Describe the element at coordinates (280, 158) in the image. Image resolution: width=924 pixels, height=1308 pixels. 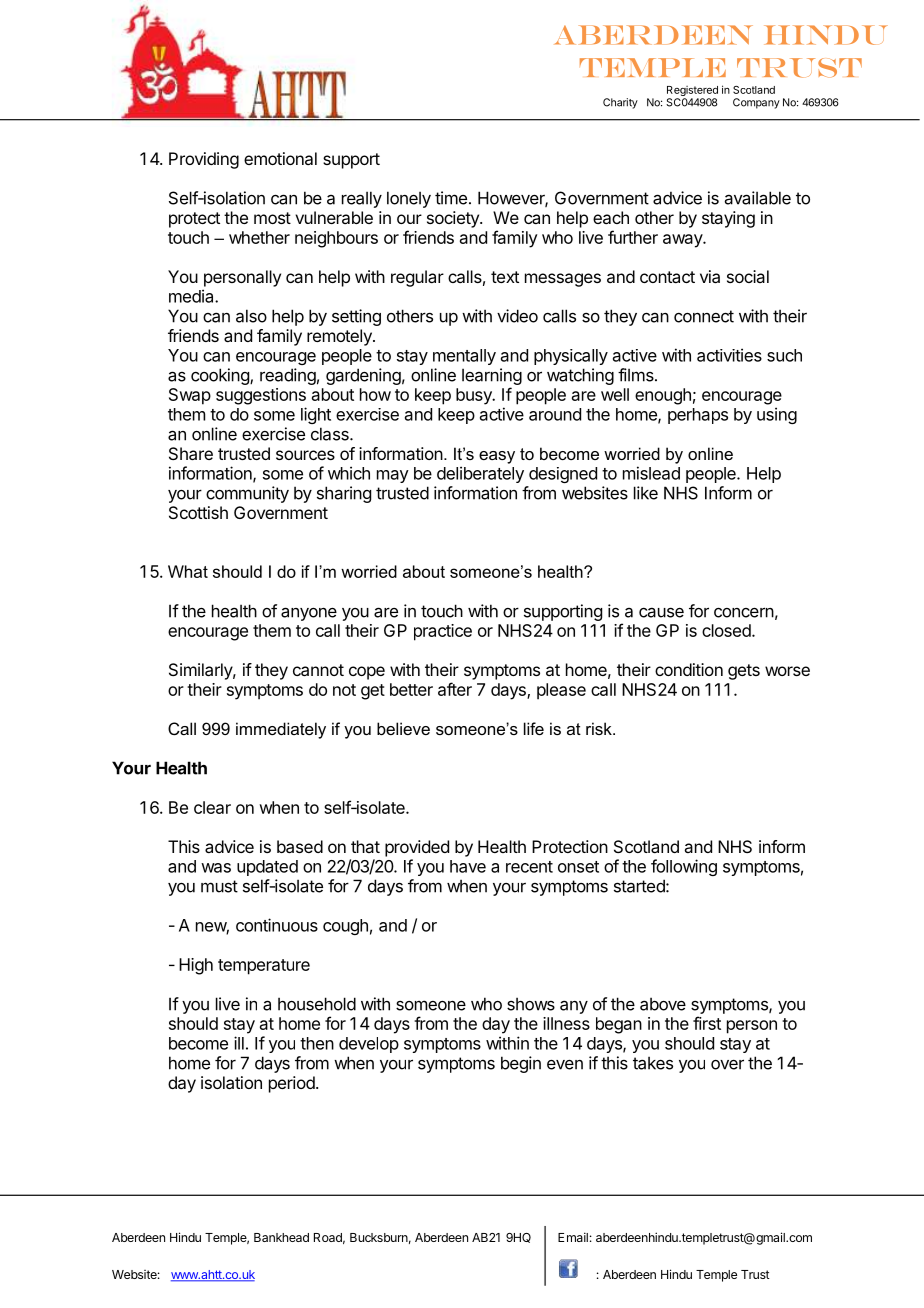
I see `emotional` at that location.
